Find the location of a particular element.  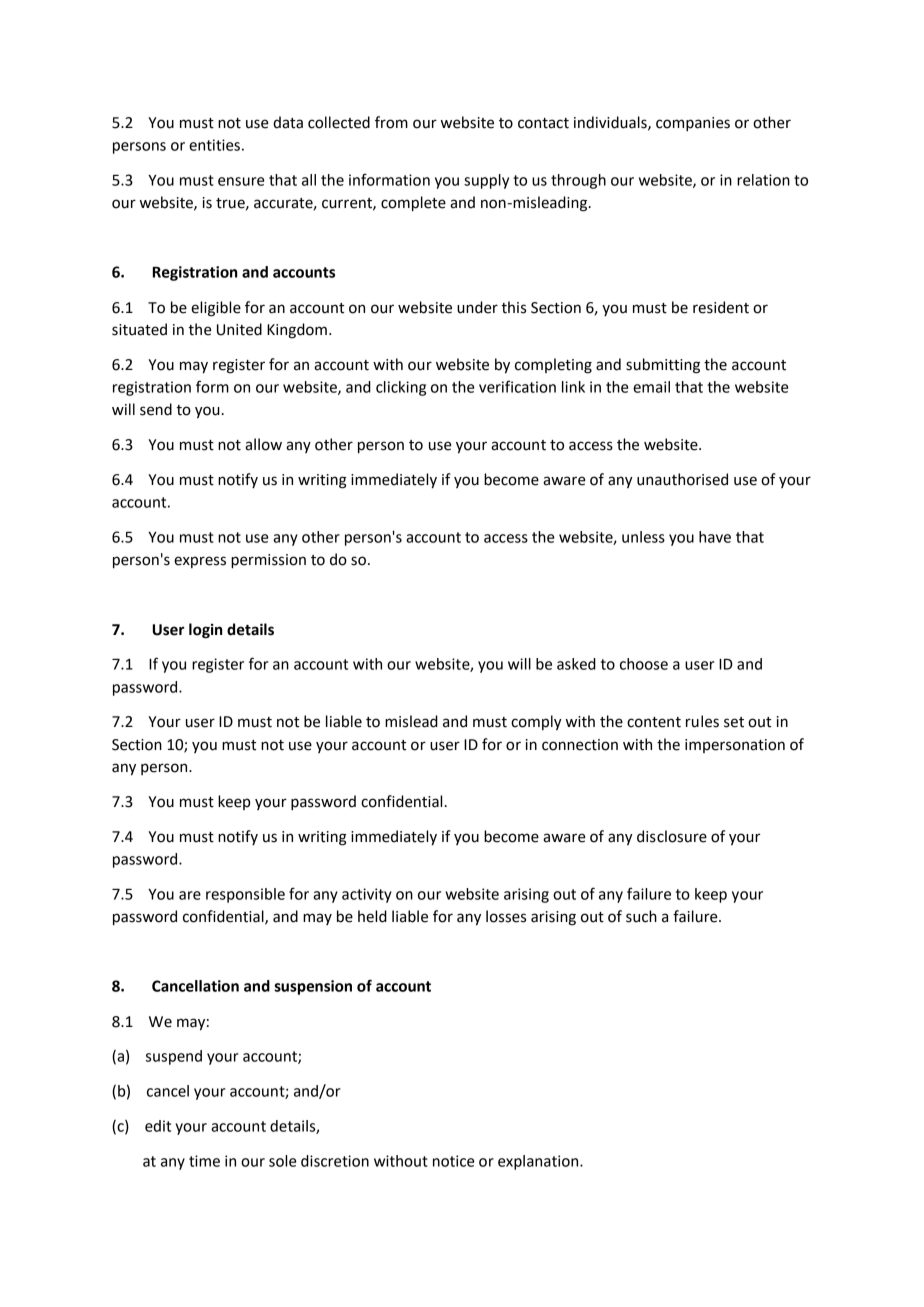

such is located at coordinates (641, 916).
